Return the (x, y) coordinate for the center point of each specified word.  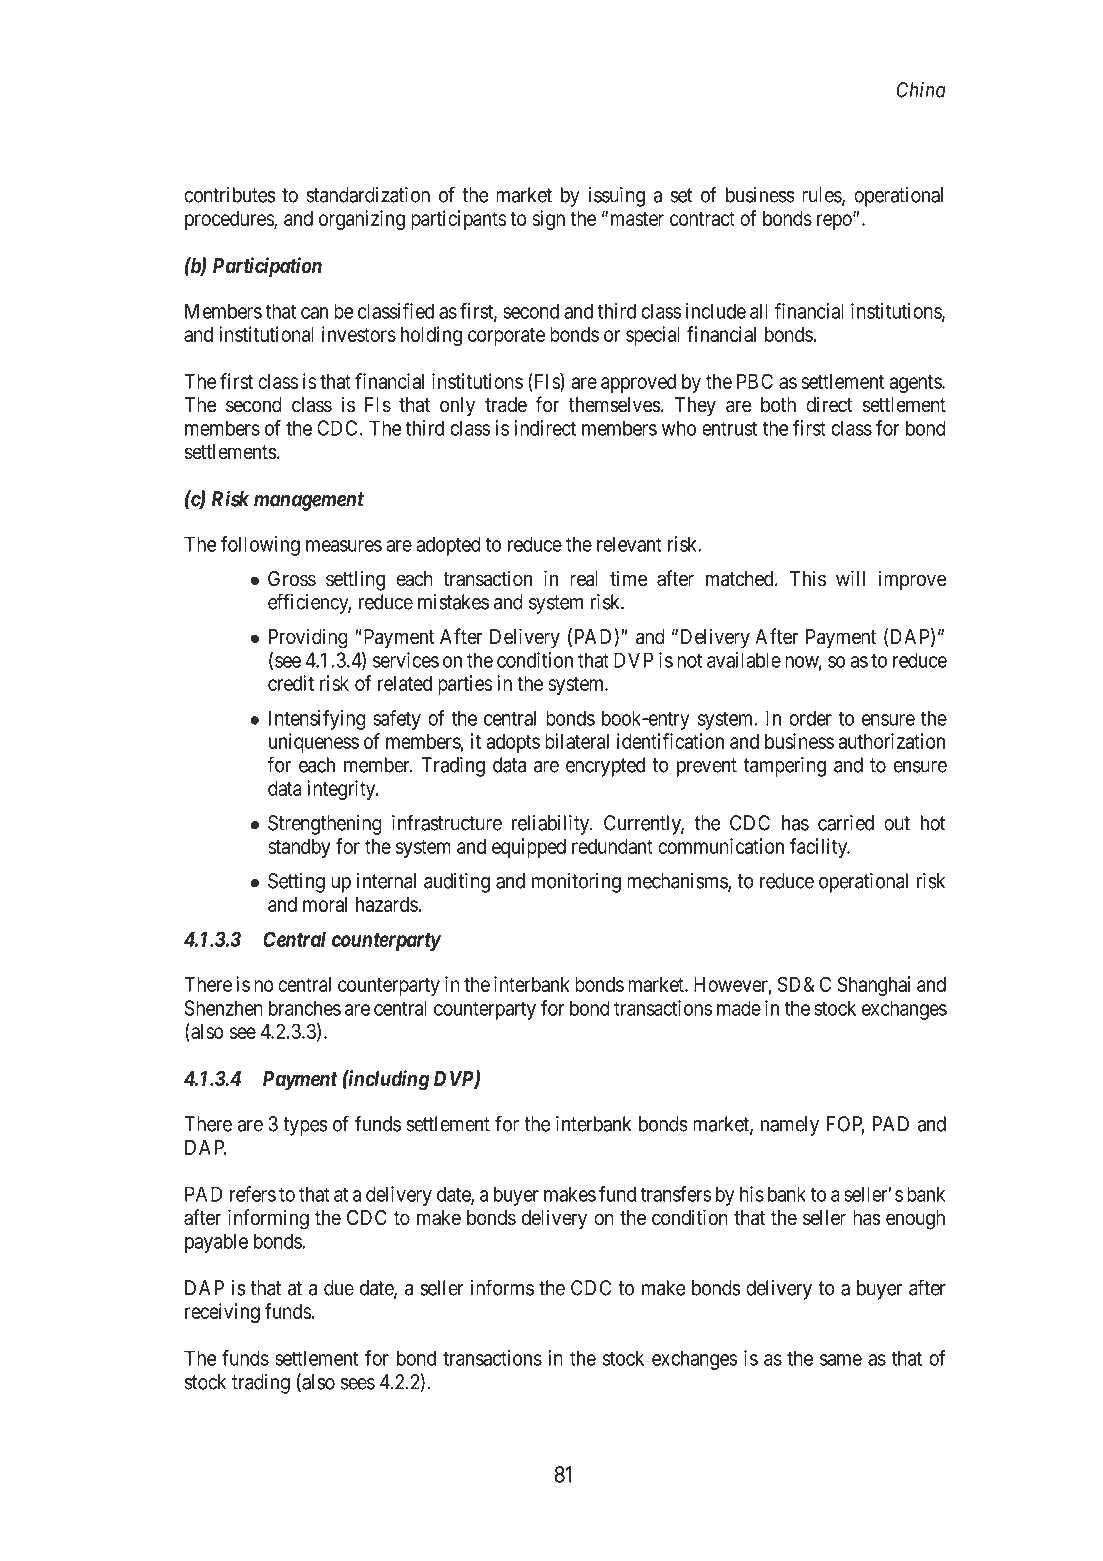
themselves (614, 405)
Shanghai (873, 986)
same (841, 1360)
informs (502, 1287)
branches (305, 1008)
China (921, 90)
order (810, 718)
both (778, 405)
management (309, 501)
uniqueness (314, 743)
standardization (368, 195)
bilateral (577, 741)
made (739, 1008)
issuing (616, 197)
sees (358, 1384)
